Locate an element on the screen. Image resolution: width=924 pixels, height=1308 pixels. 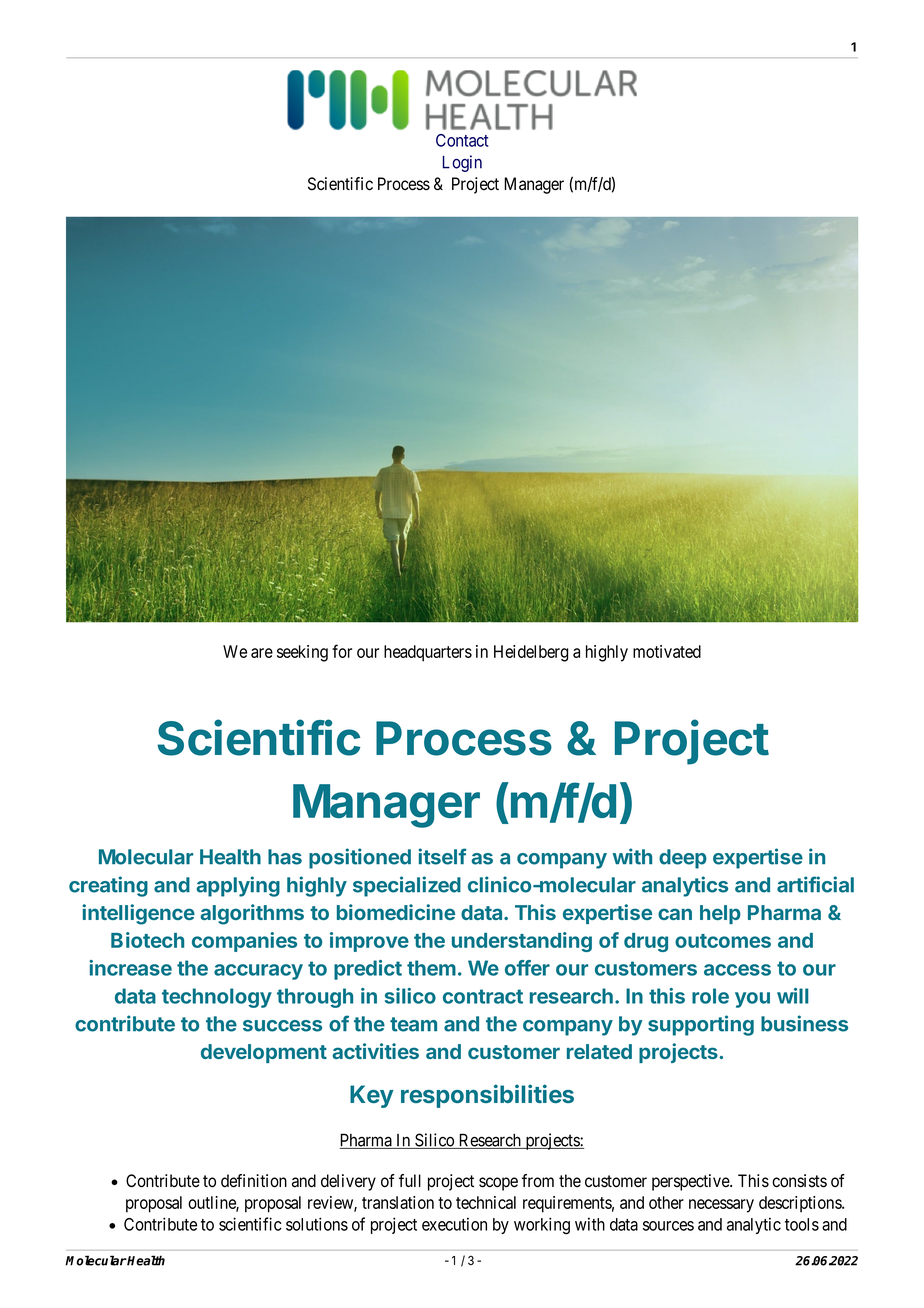
Login is located at coordinates (462, 163).
